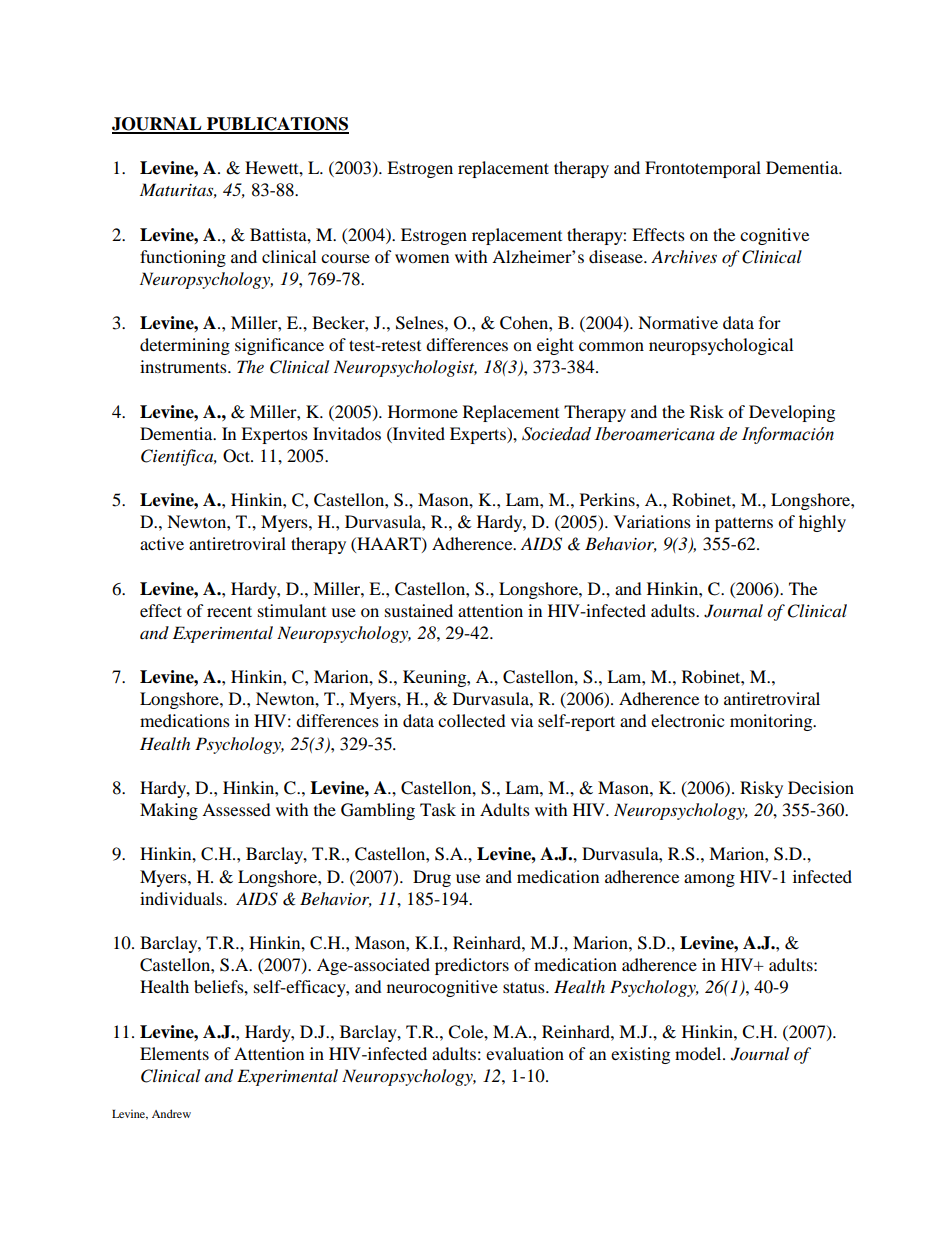 Image resolution: width=952 pixels, height=1233 pixels. Describe the element at coordinates (184, 366) in the screenshot. I see `instruments` at that location.
